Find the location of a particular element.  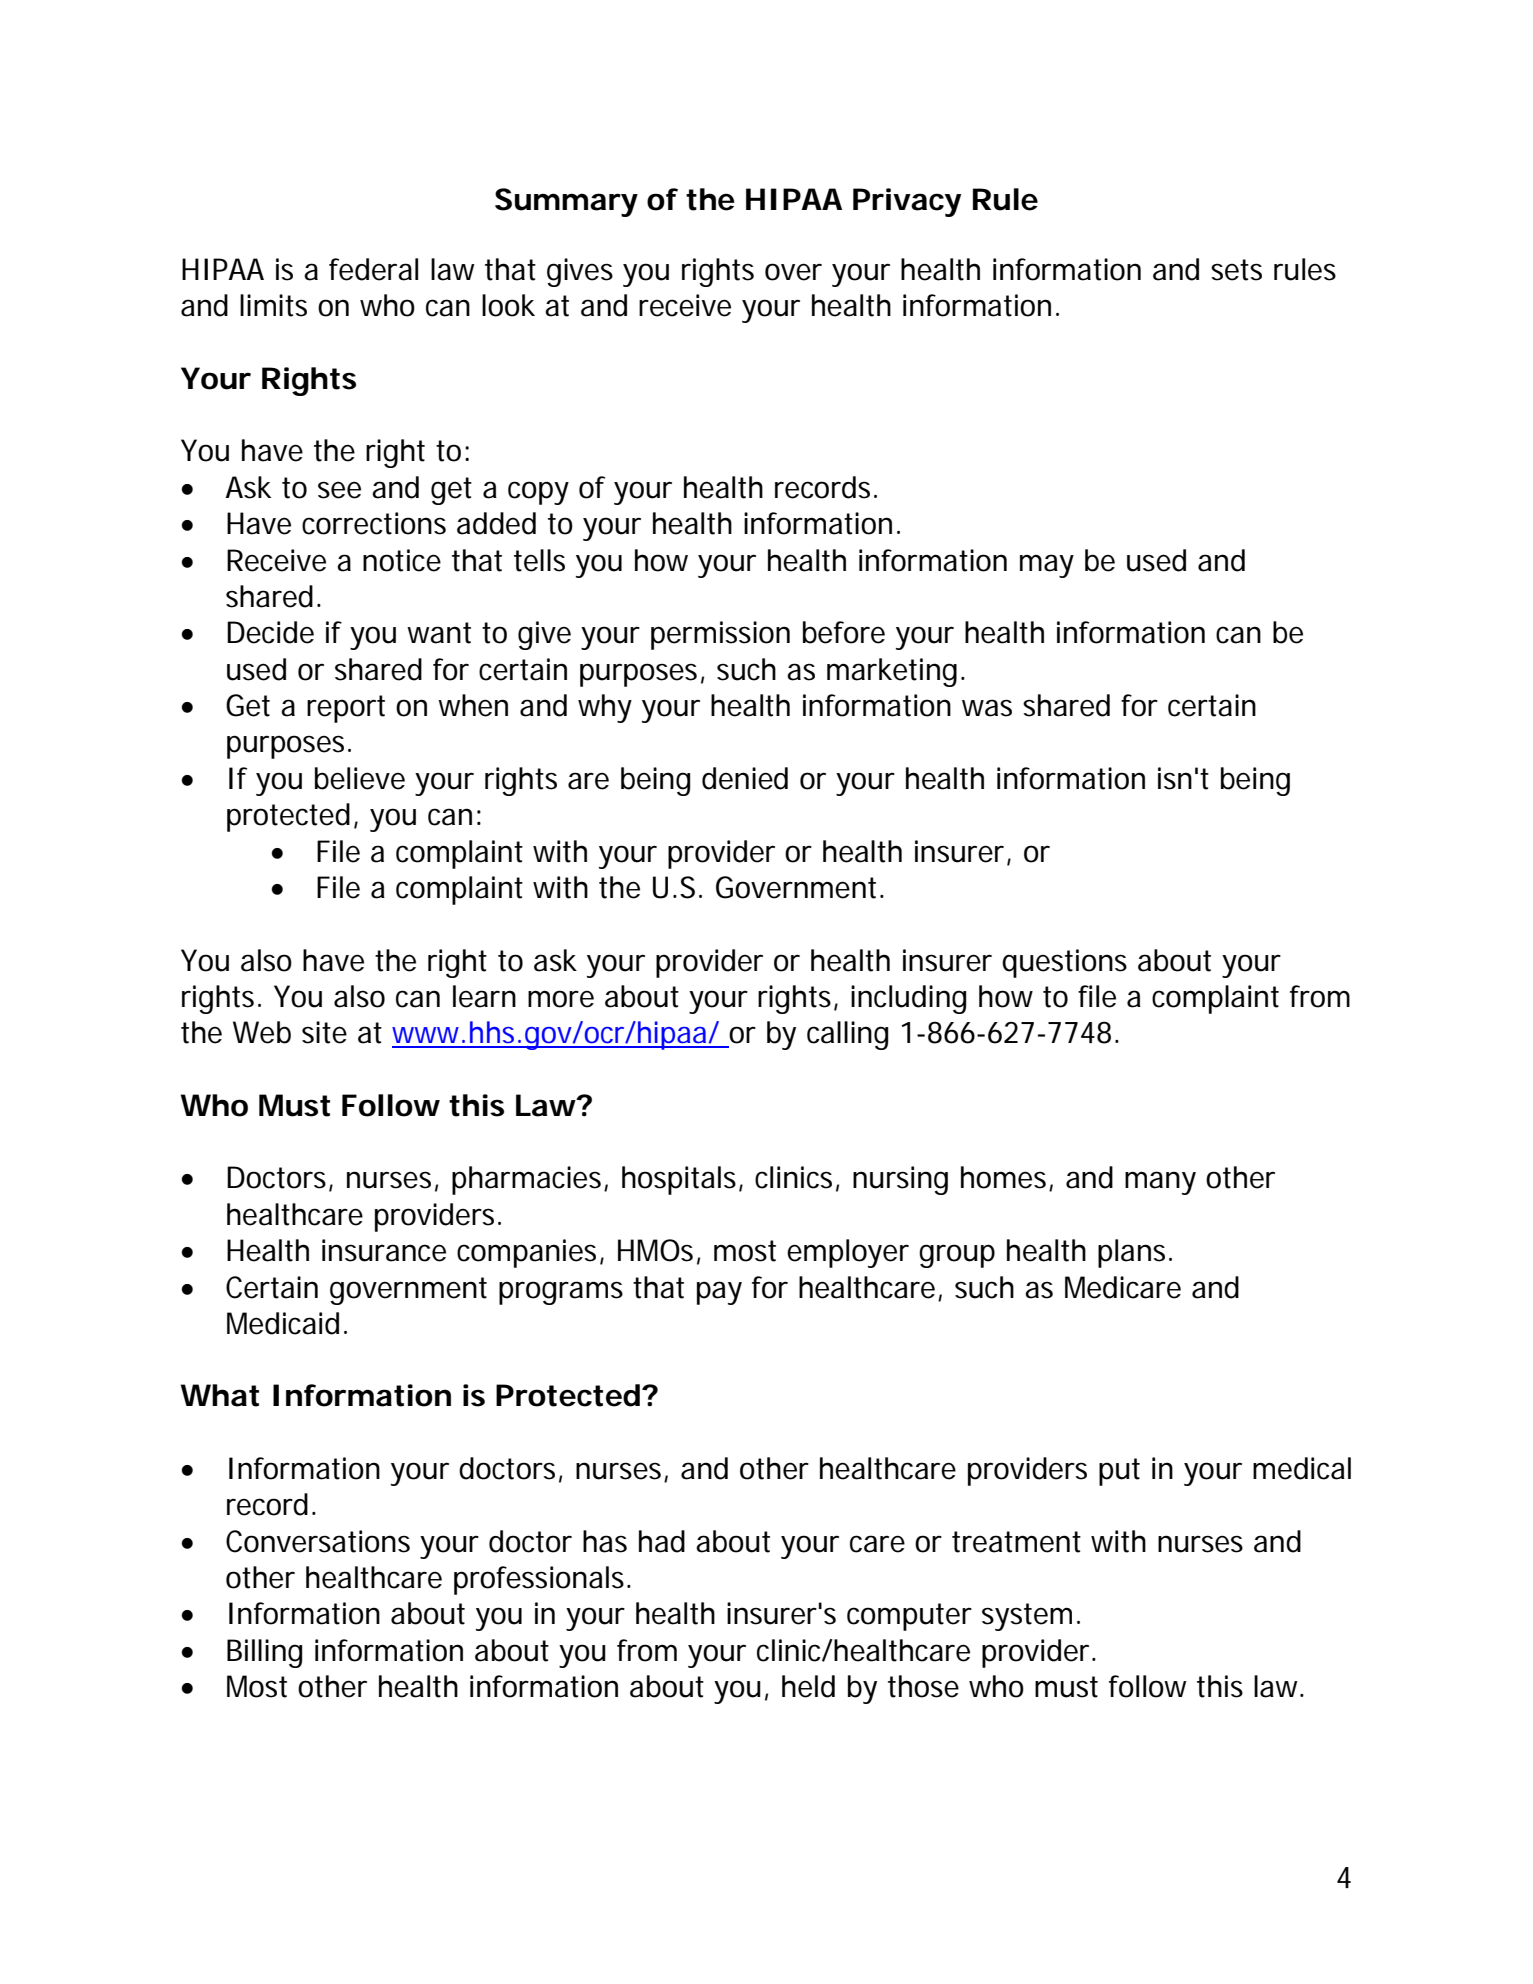

held is located at coordinates (808, 1686).
